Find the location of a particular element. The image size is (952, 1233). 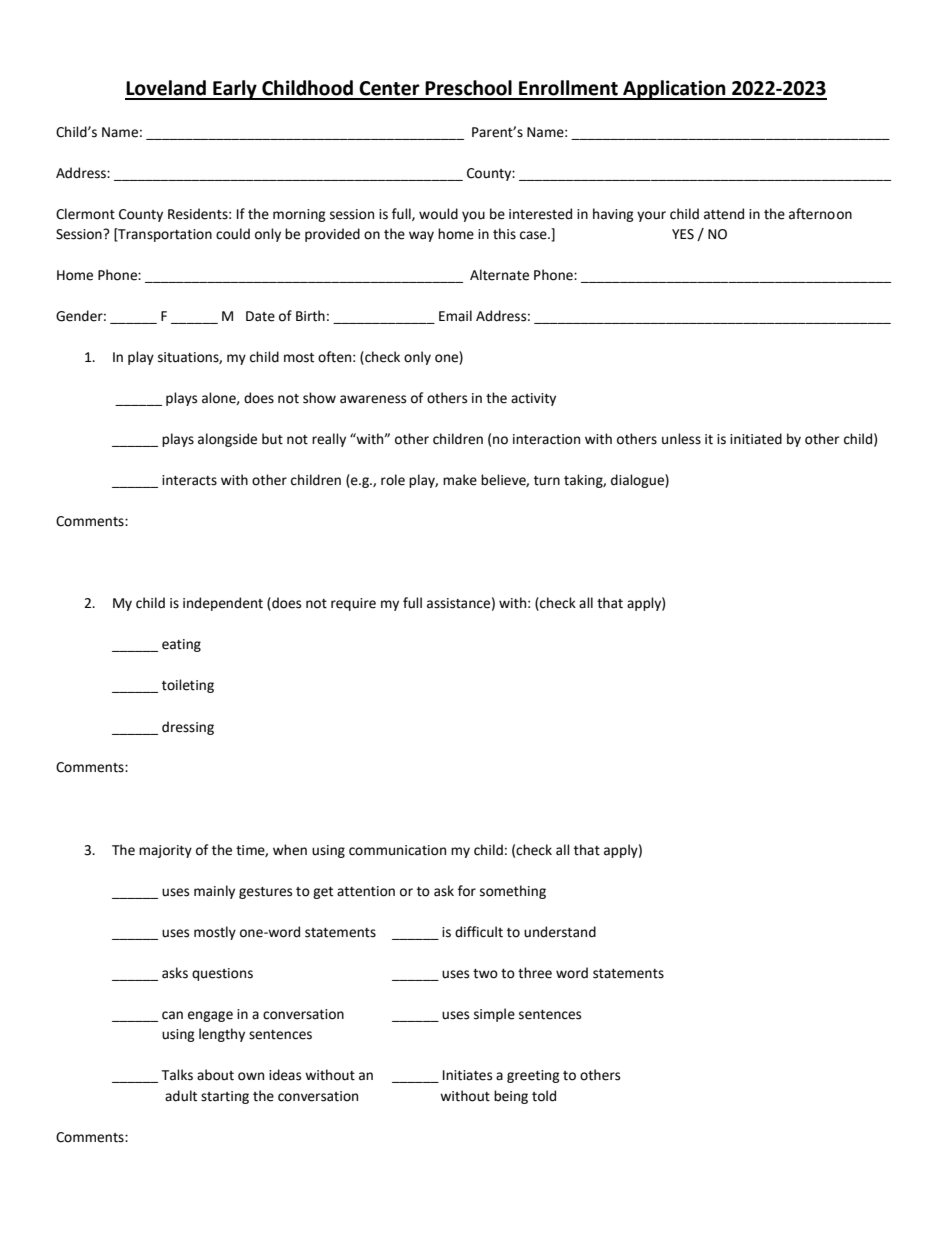

dialogue is located at coordinates (638, 481).
